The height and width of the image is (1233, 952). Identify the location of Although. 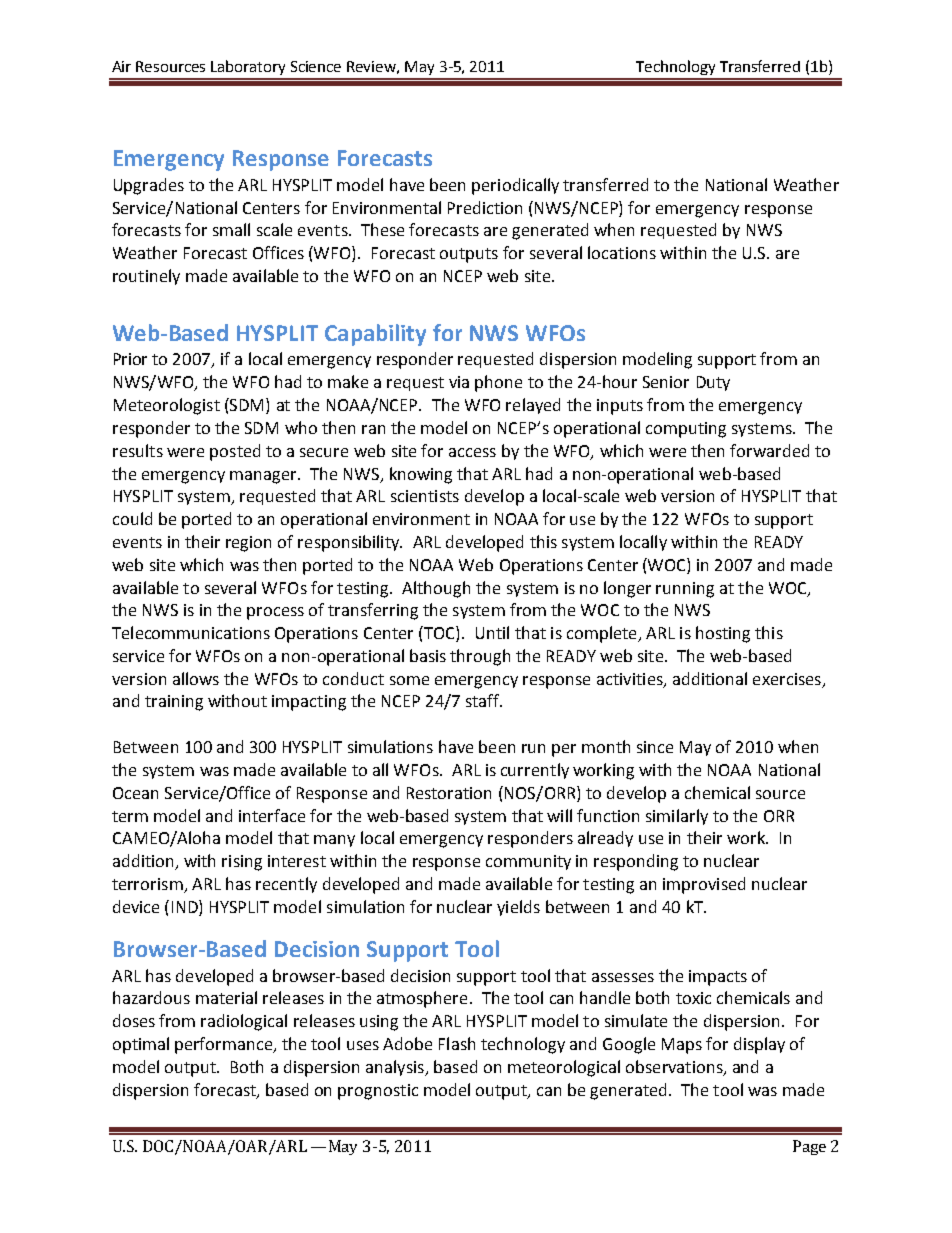
(436, 589).
